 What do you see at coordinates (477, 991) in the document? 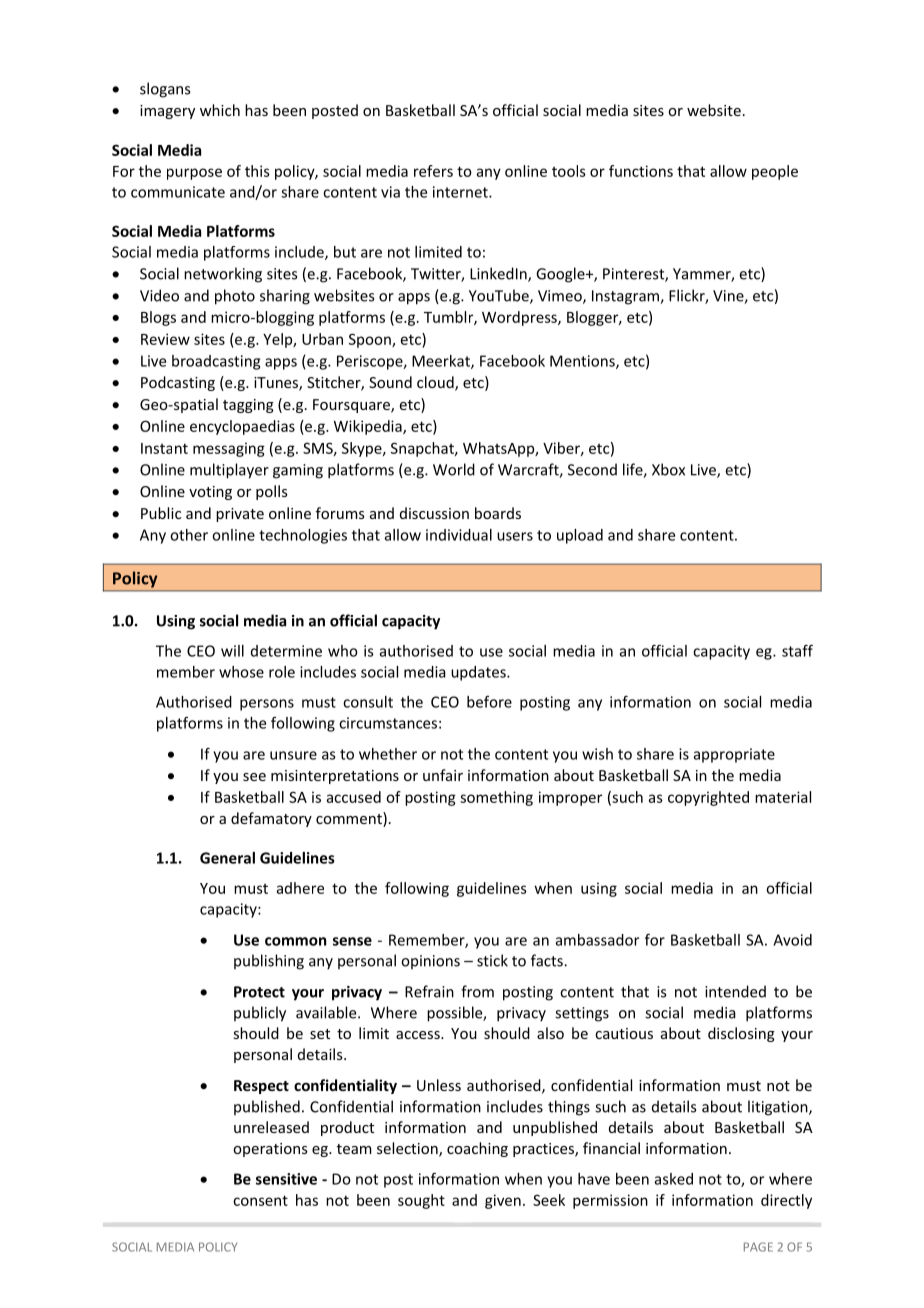
I see `from` at bounding box center [477, 991].
